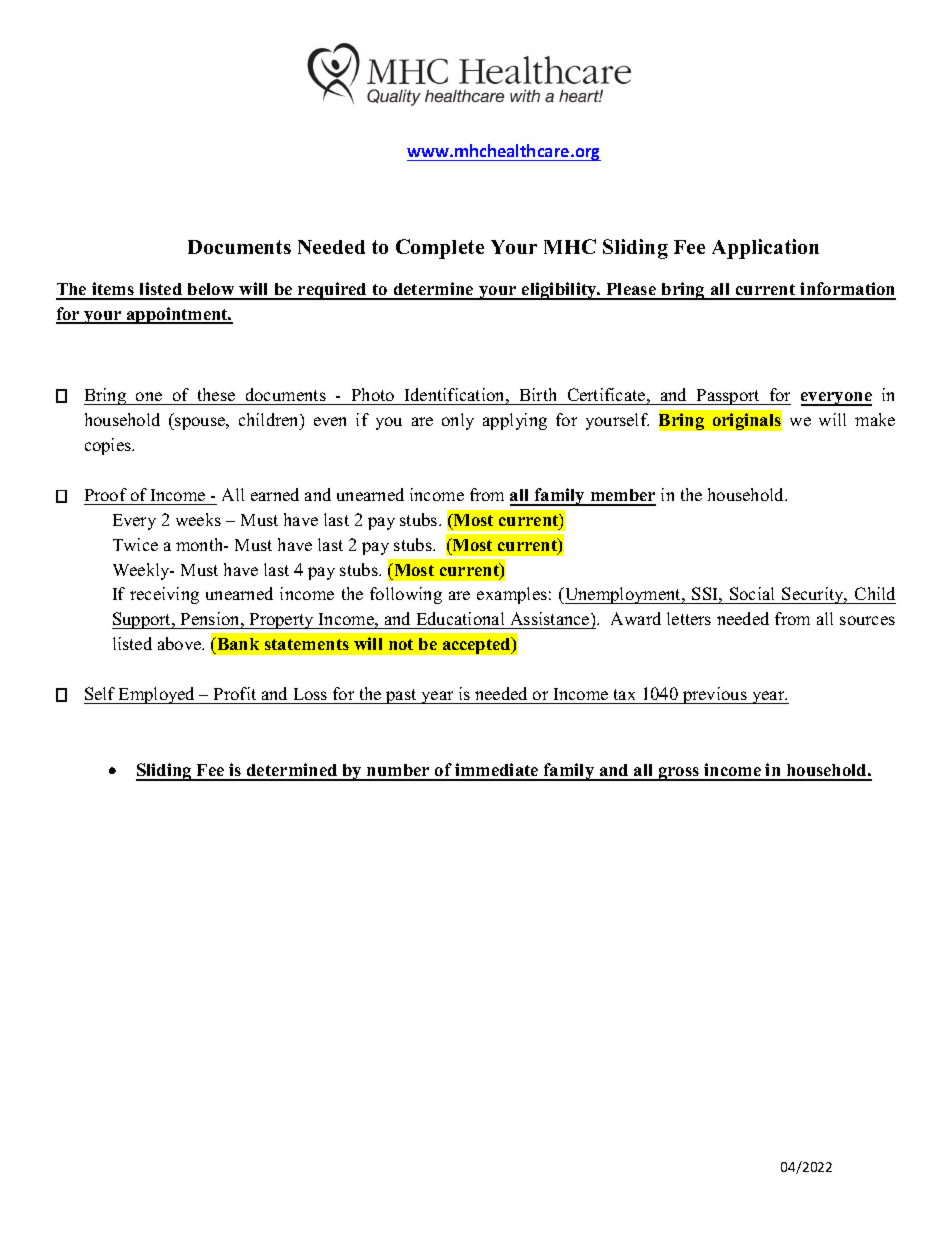 Image resolution: width=952 pixels, height=1233 pixels. Describe the element at coordinates (332, 291) in the screenshot. I see `required` at that location.
